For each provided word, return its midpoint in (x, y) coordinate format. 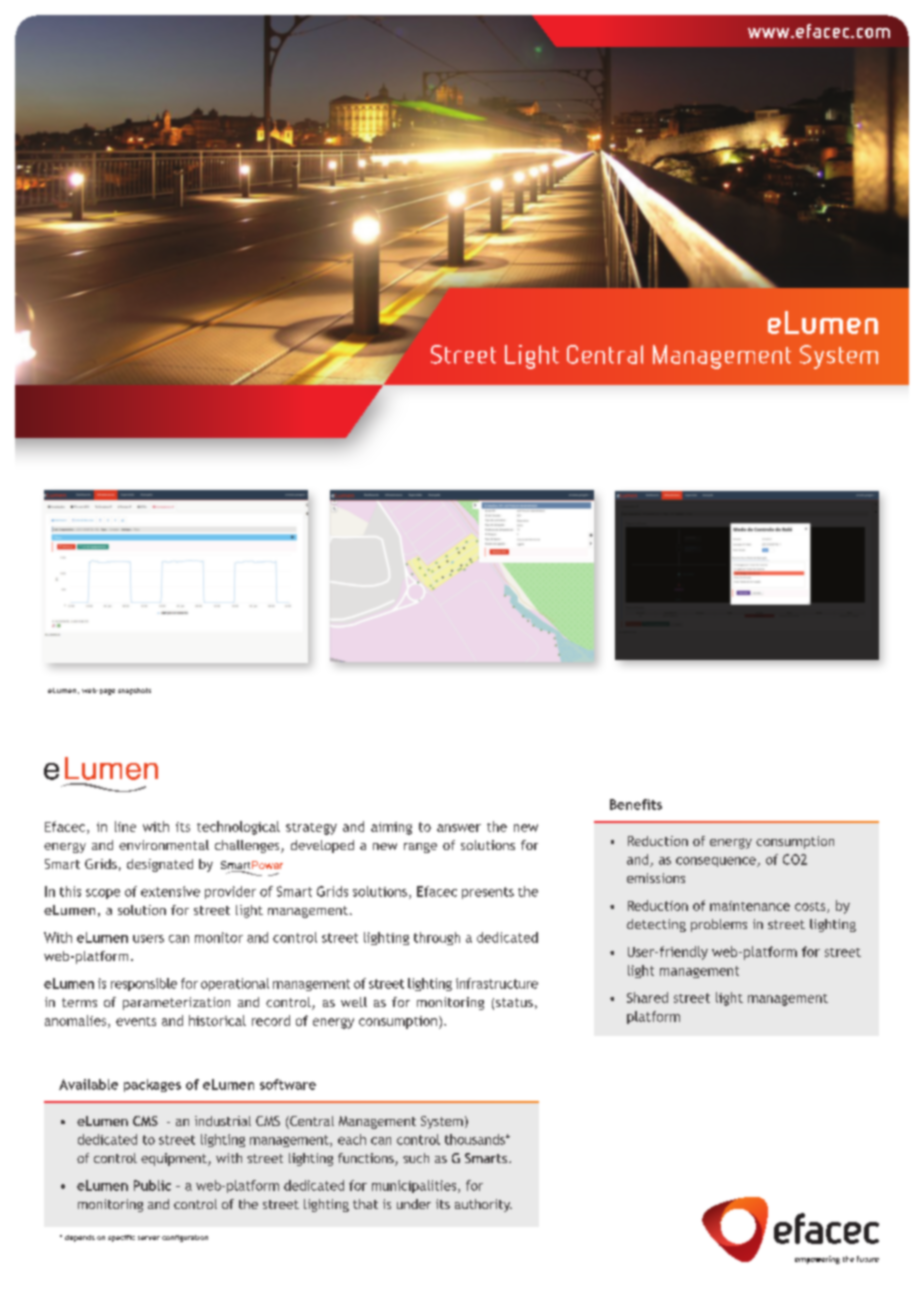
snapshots (134, 691)
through (437, 938)
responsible (144, 984)
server (149, 1238)
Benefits (636, 804)
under (414, 1204)
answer (459, 828)
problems (719, 925)
